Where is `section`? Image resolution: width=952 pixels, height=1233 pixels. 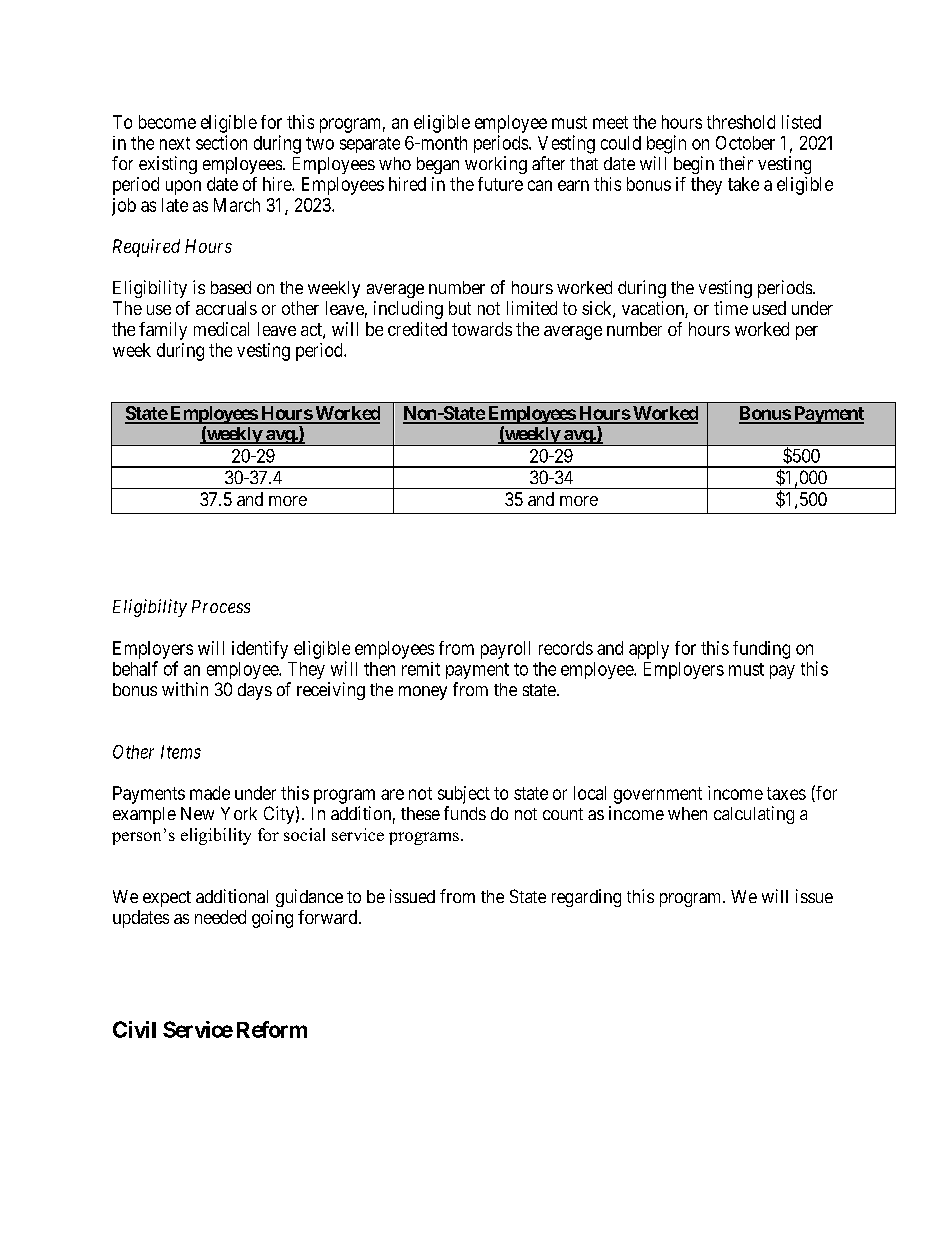
section is located at coordinates (221, 142).
